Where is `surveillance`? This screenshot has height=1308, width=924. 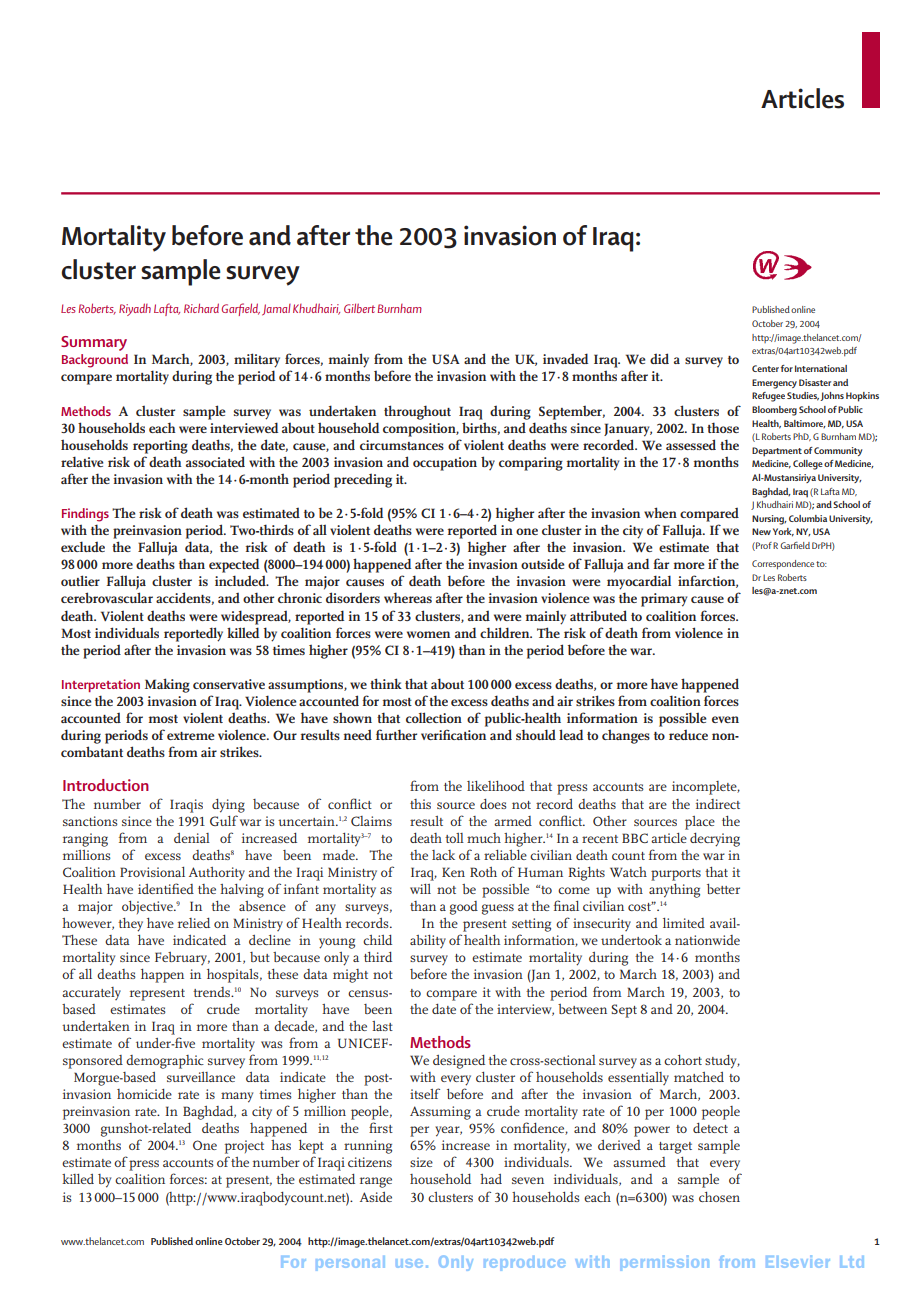
surveillance is located at coordinates (201, 1077).
